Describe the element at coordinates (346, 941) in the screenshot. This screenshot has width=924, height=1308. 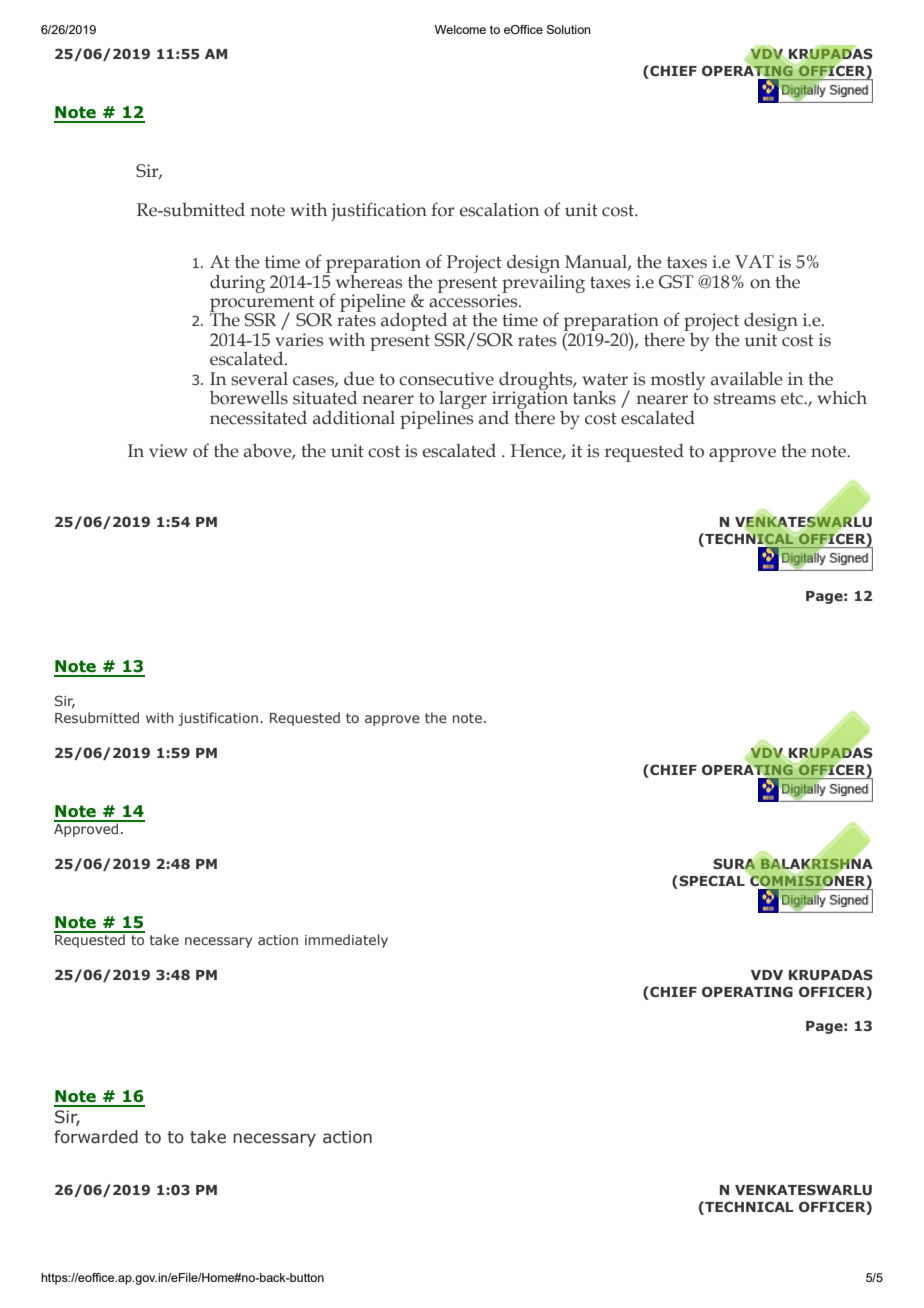
I see `immediately` at that location.
